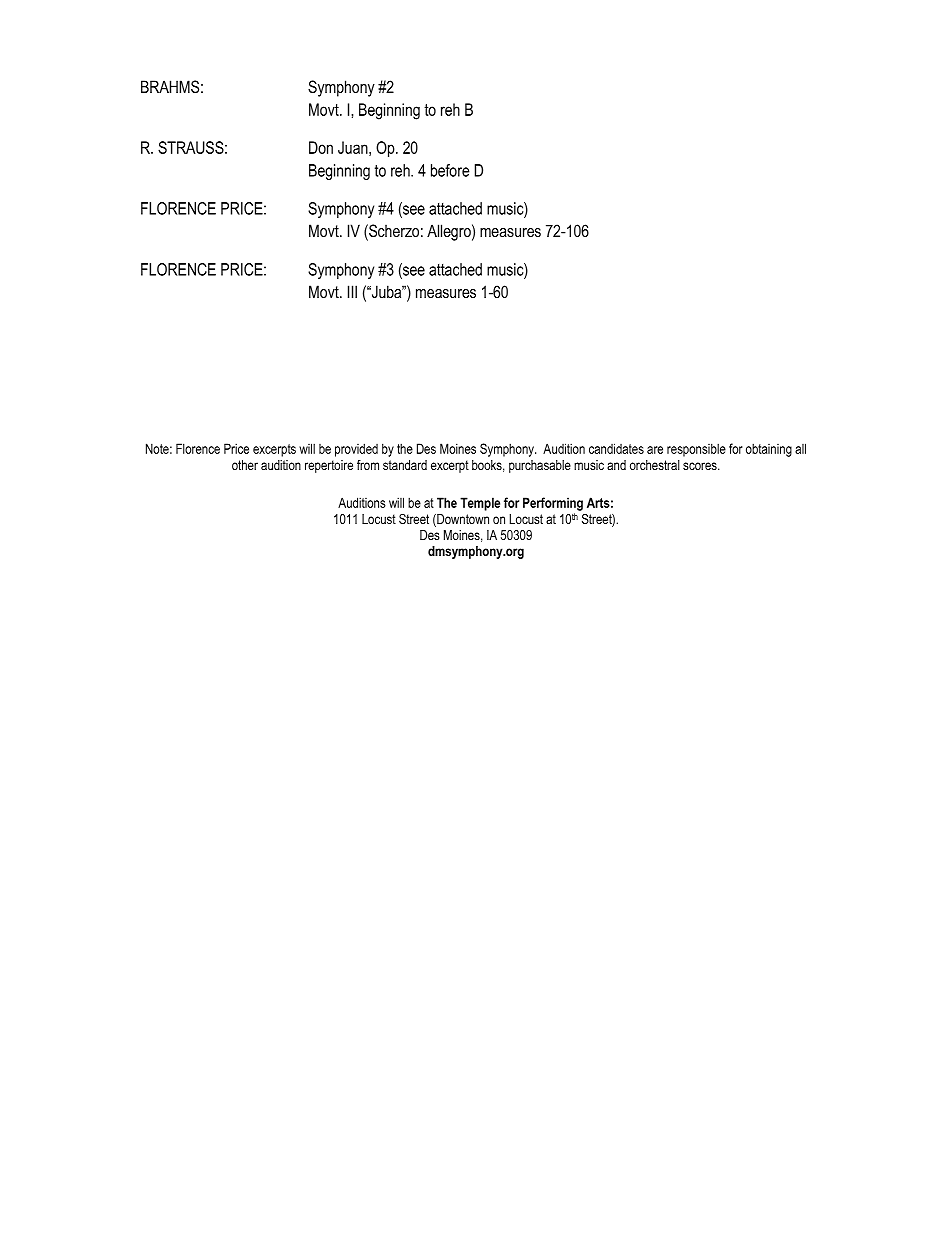 The height and width of the page is (1233, 952). Describe the element at coordinates (321, 147) in the page. I see `Don` at that location.
